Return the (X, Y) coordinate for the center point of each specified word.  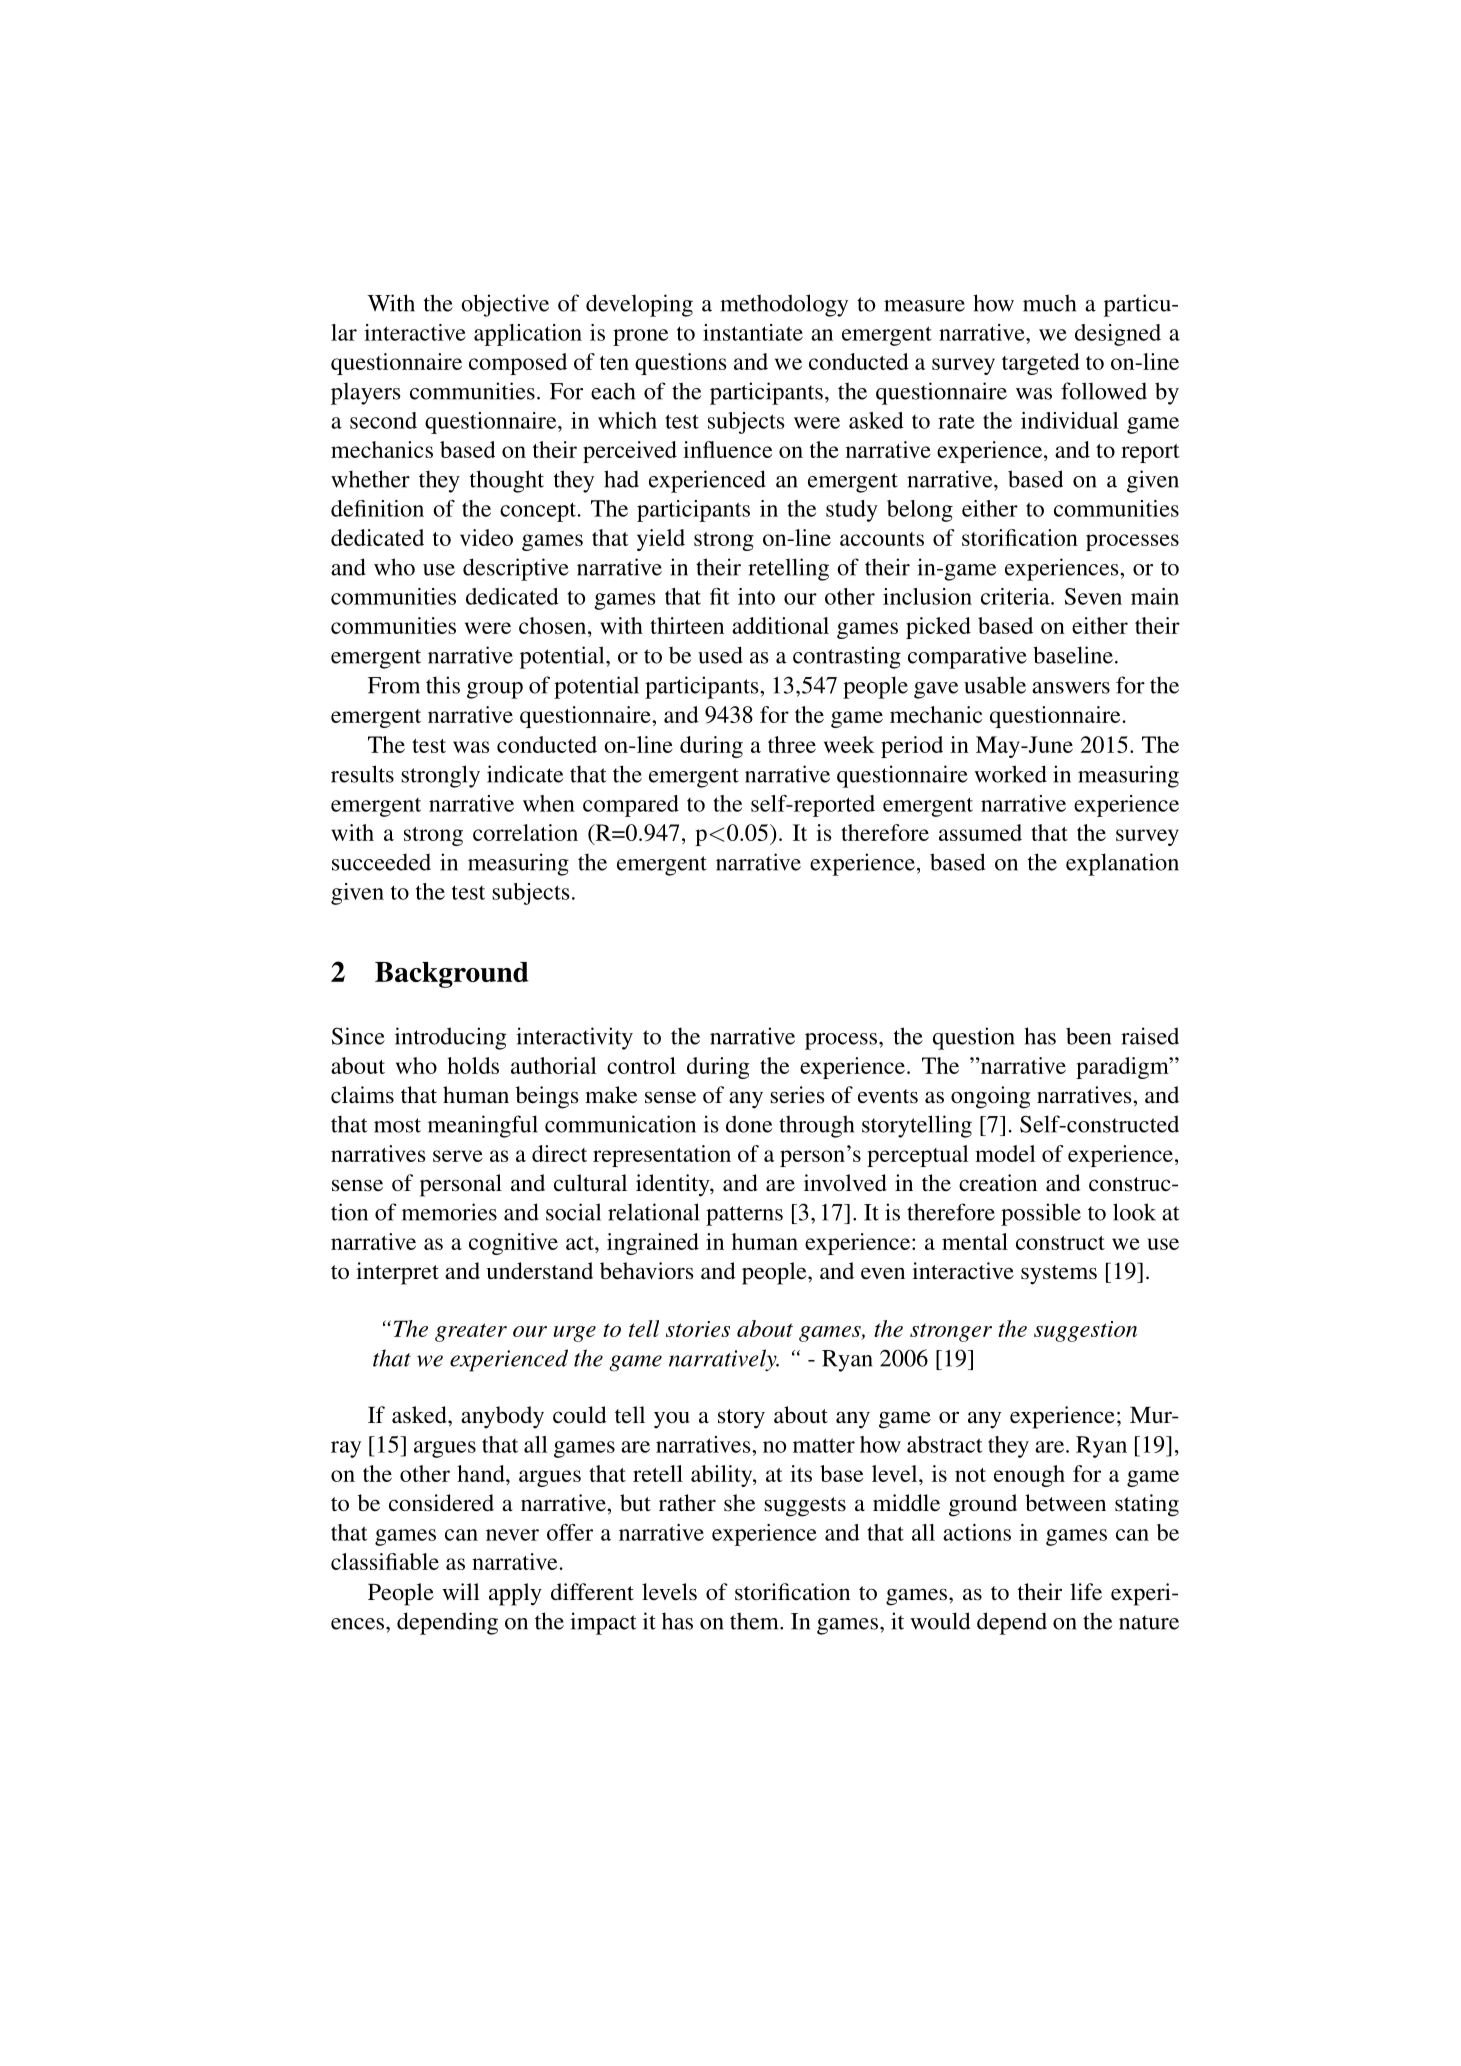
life (1086, 1591)
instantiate (753, 332)
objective (505, 305)
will (461, 1591)
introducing (450, 1038)
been (1088, 1036)
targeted (1041, 364)
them (755, 1621)
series (797, 1095)
